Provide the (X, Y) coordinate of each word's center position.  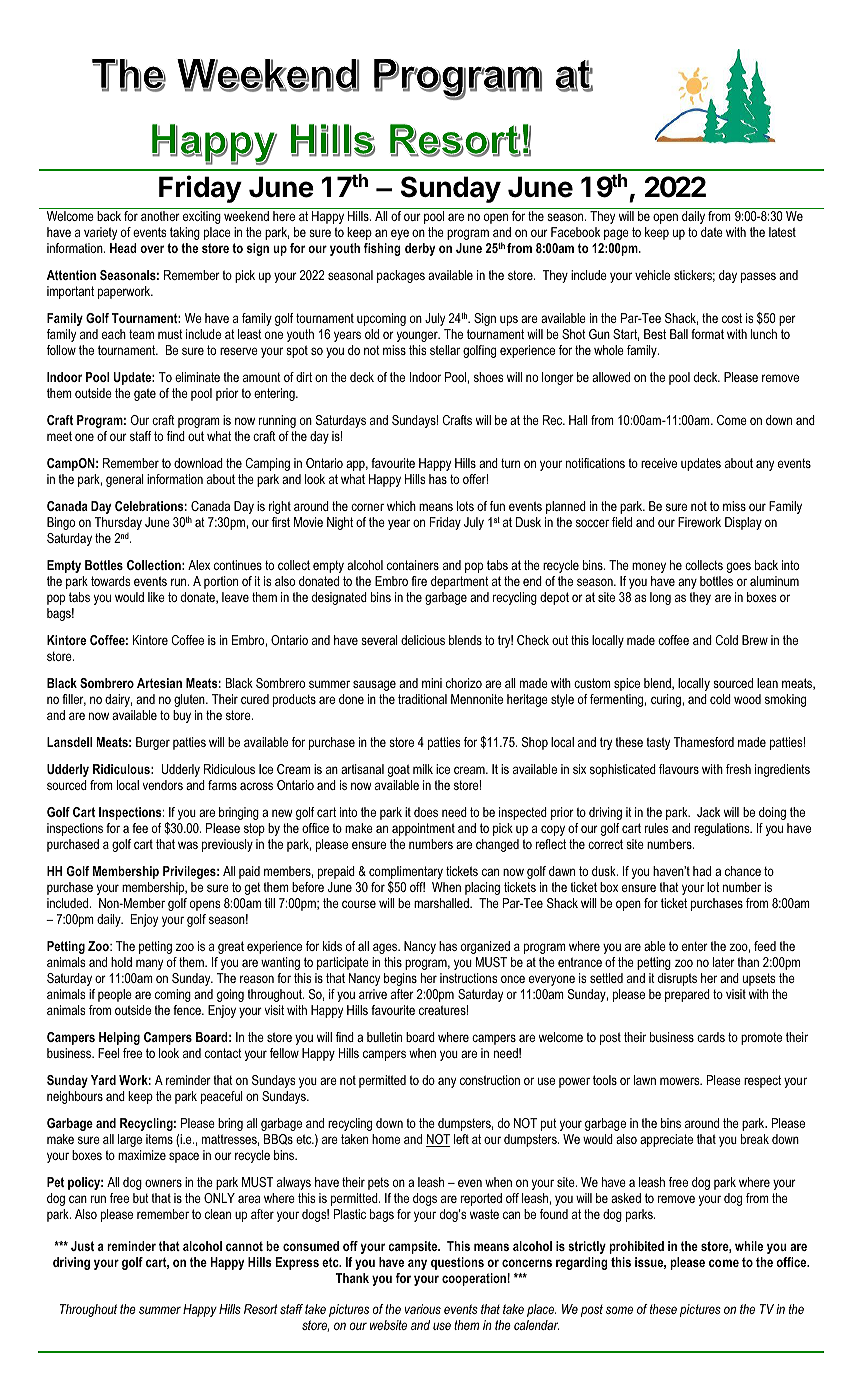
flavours (679, 769)
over (152, 249)
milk (423, 769)
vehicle (652, 275)
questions (457, 1263)
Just (82, 1246)
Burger (153, 743)
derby (420, 249)
